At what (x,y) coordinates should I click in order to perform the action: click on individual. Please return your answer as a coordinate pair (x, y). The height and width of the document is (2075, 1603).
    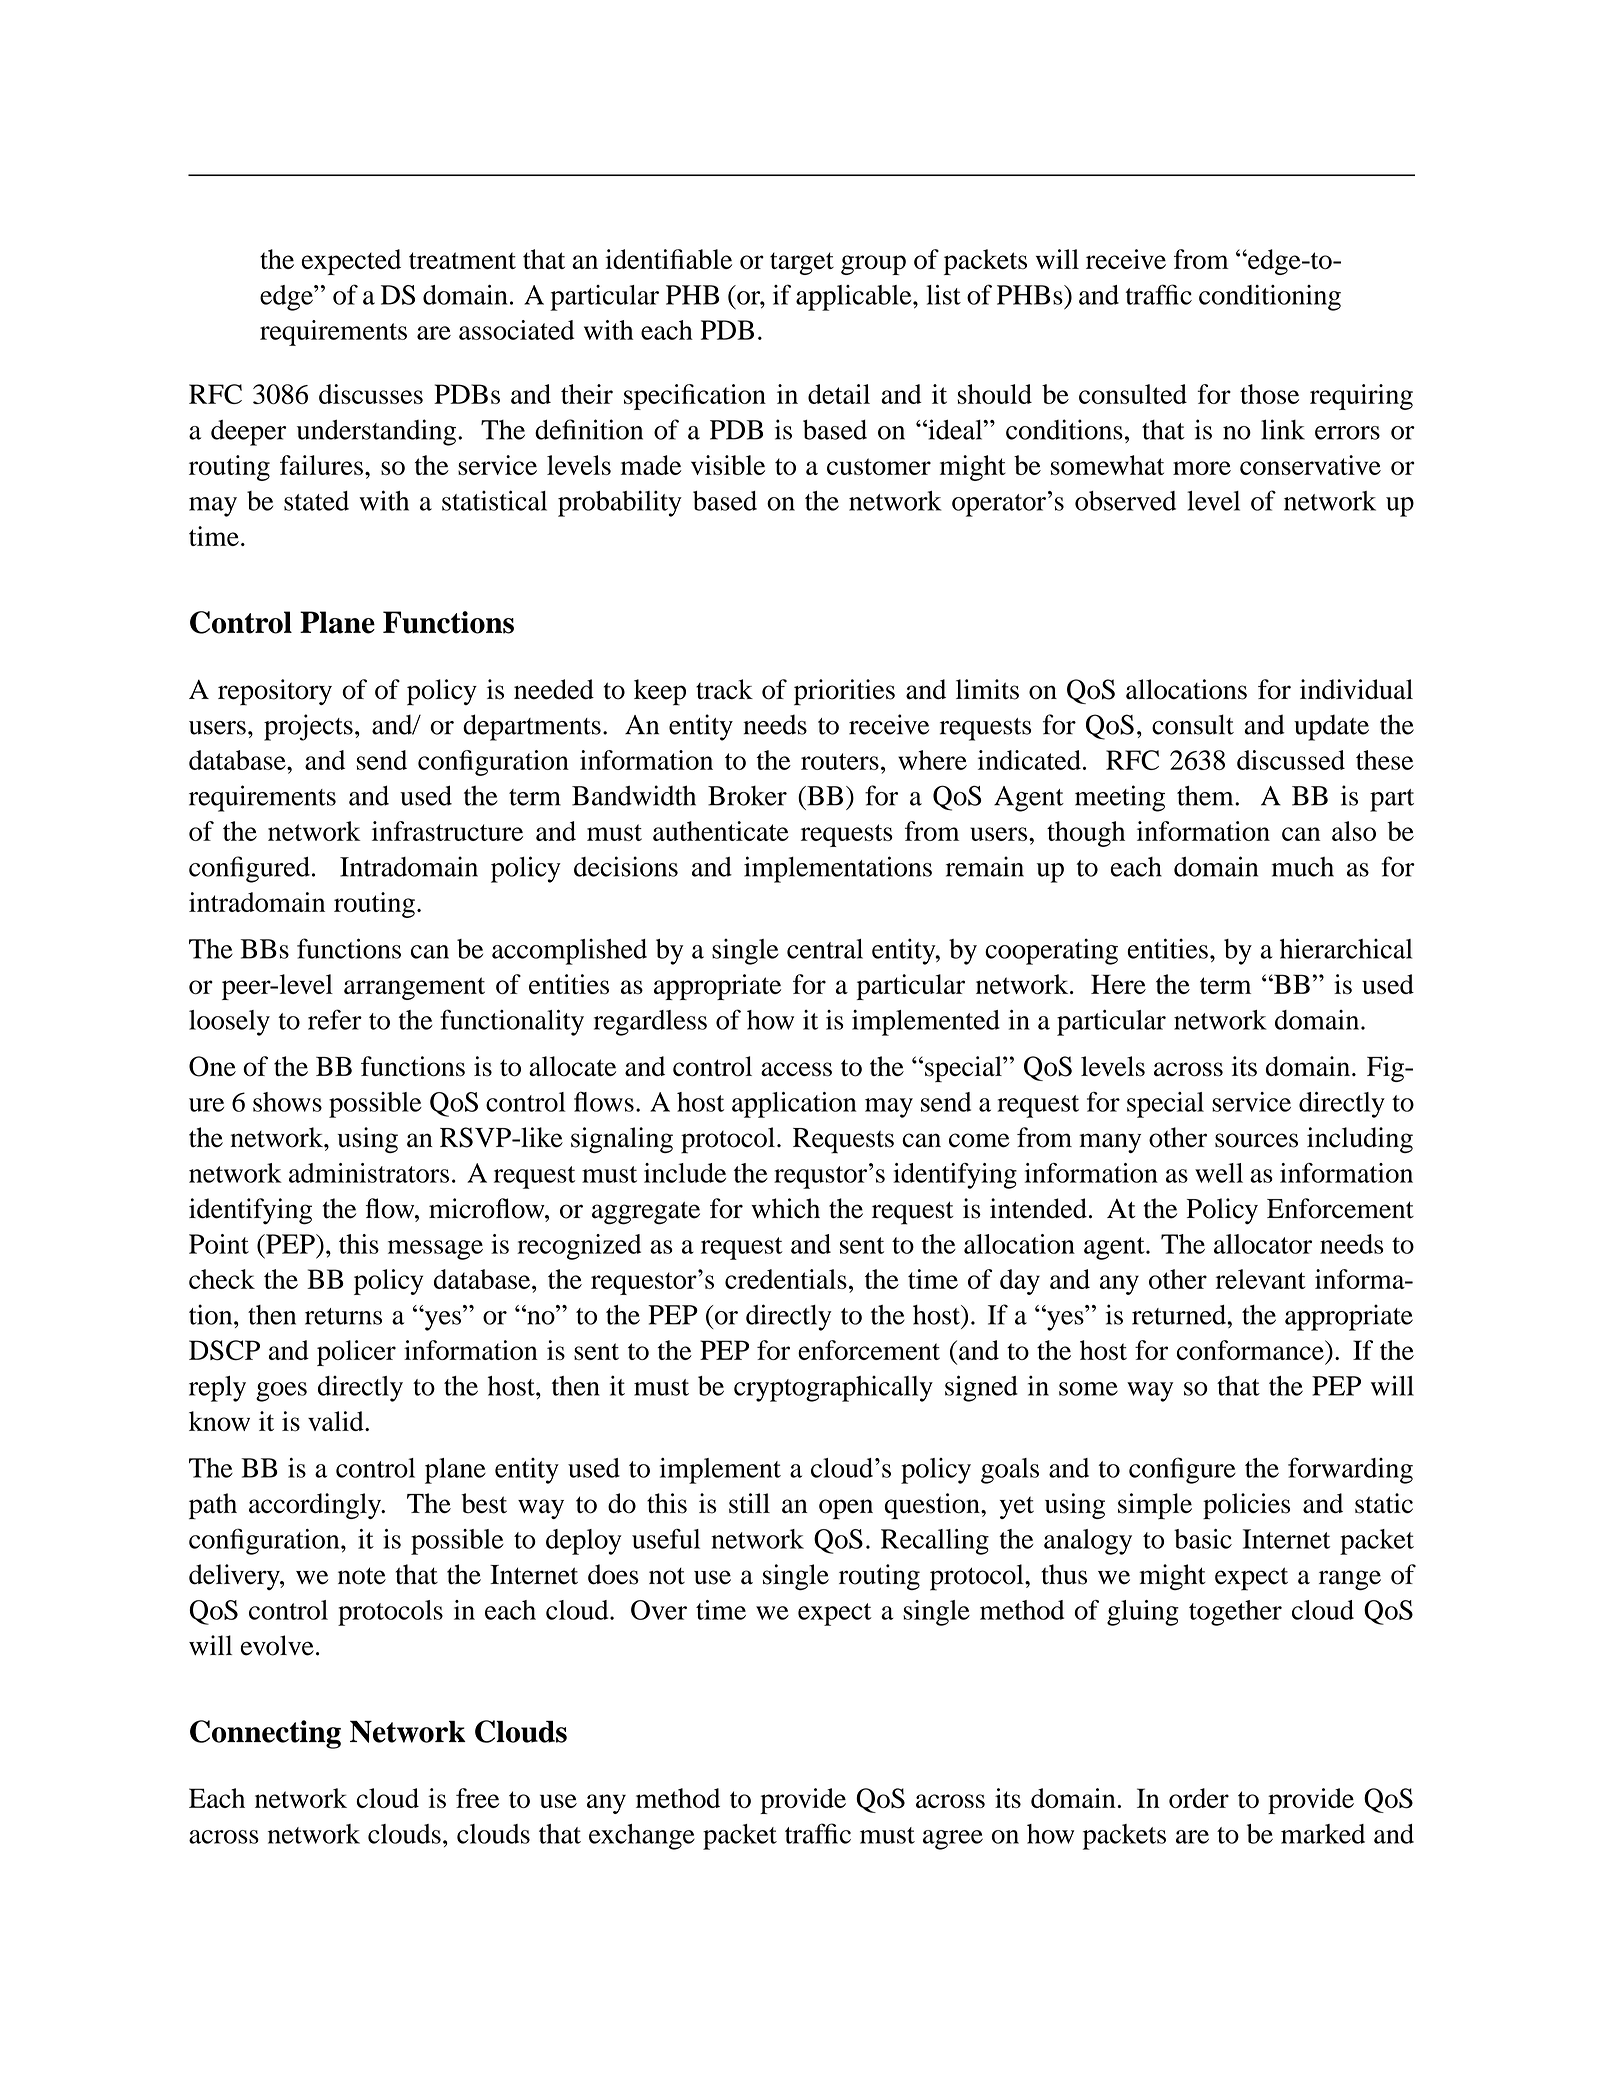
    Looking at the image, I should click on (1356, 689).
